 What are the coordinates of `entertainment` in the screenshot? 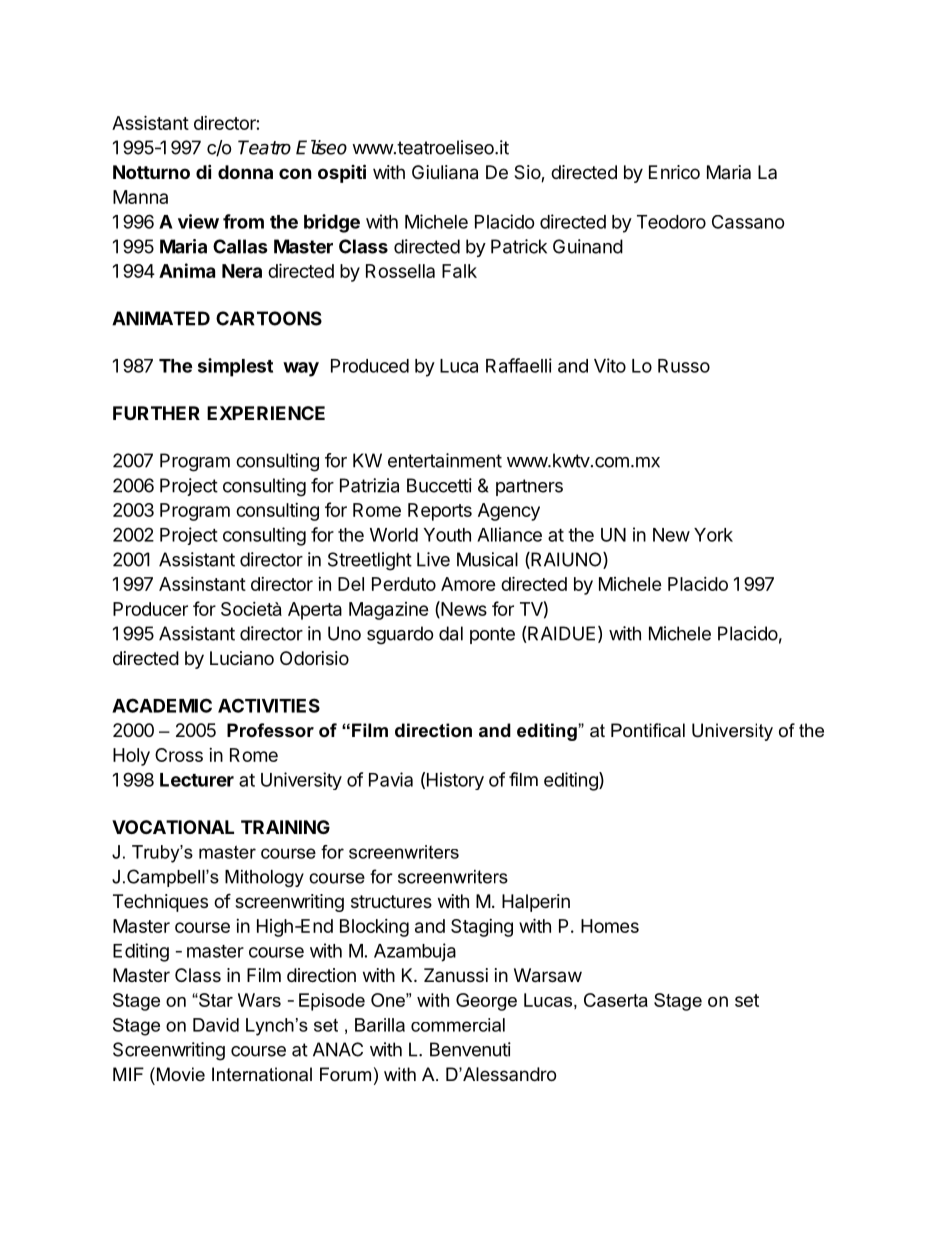 It's located at (445, 460).
